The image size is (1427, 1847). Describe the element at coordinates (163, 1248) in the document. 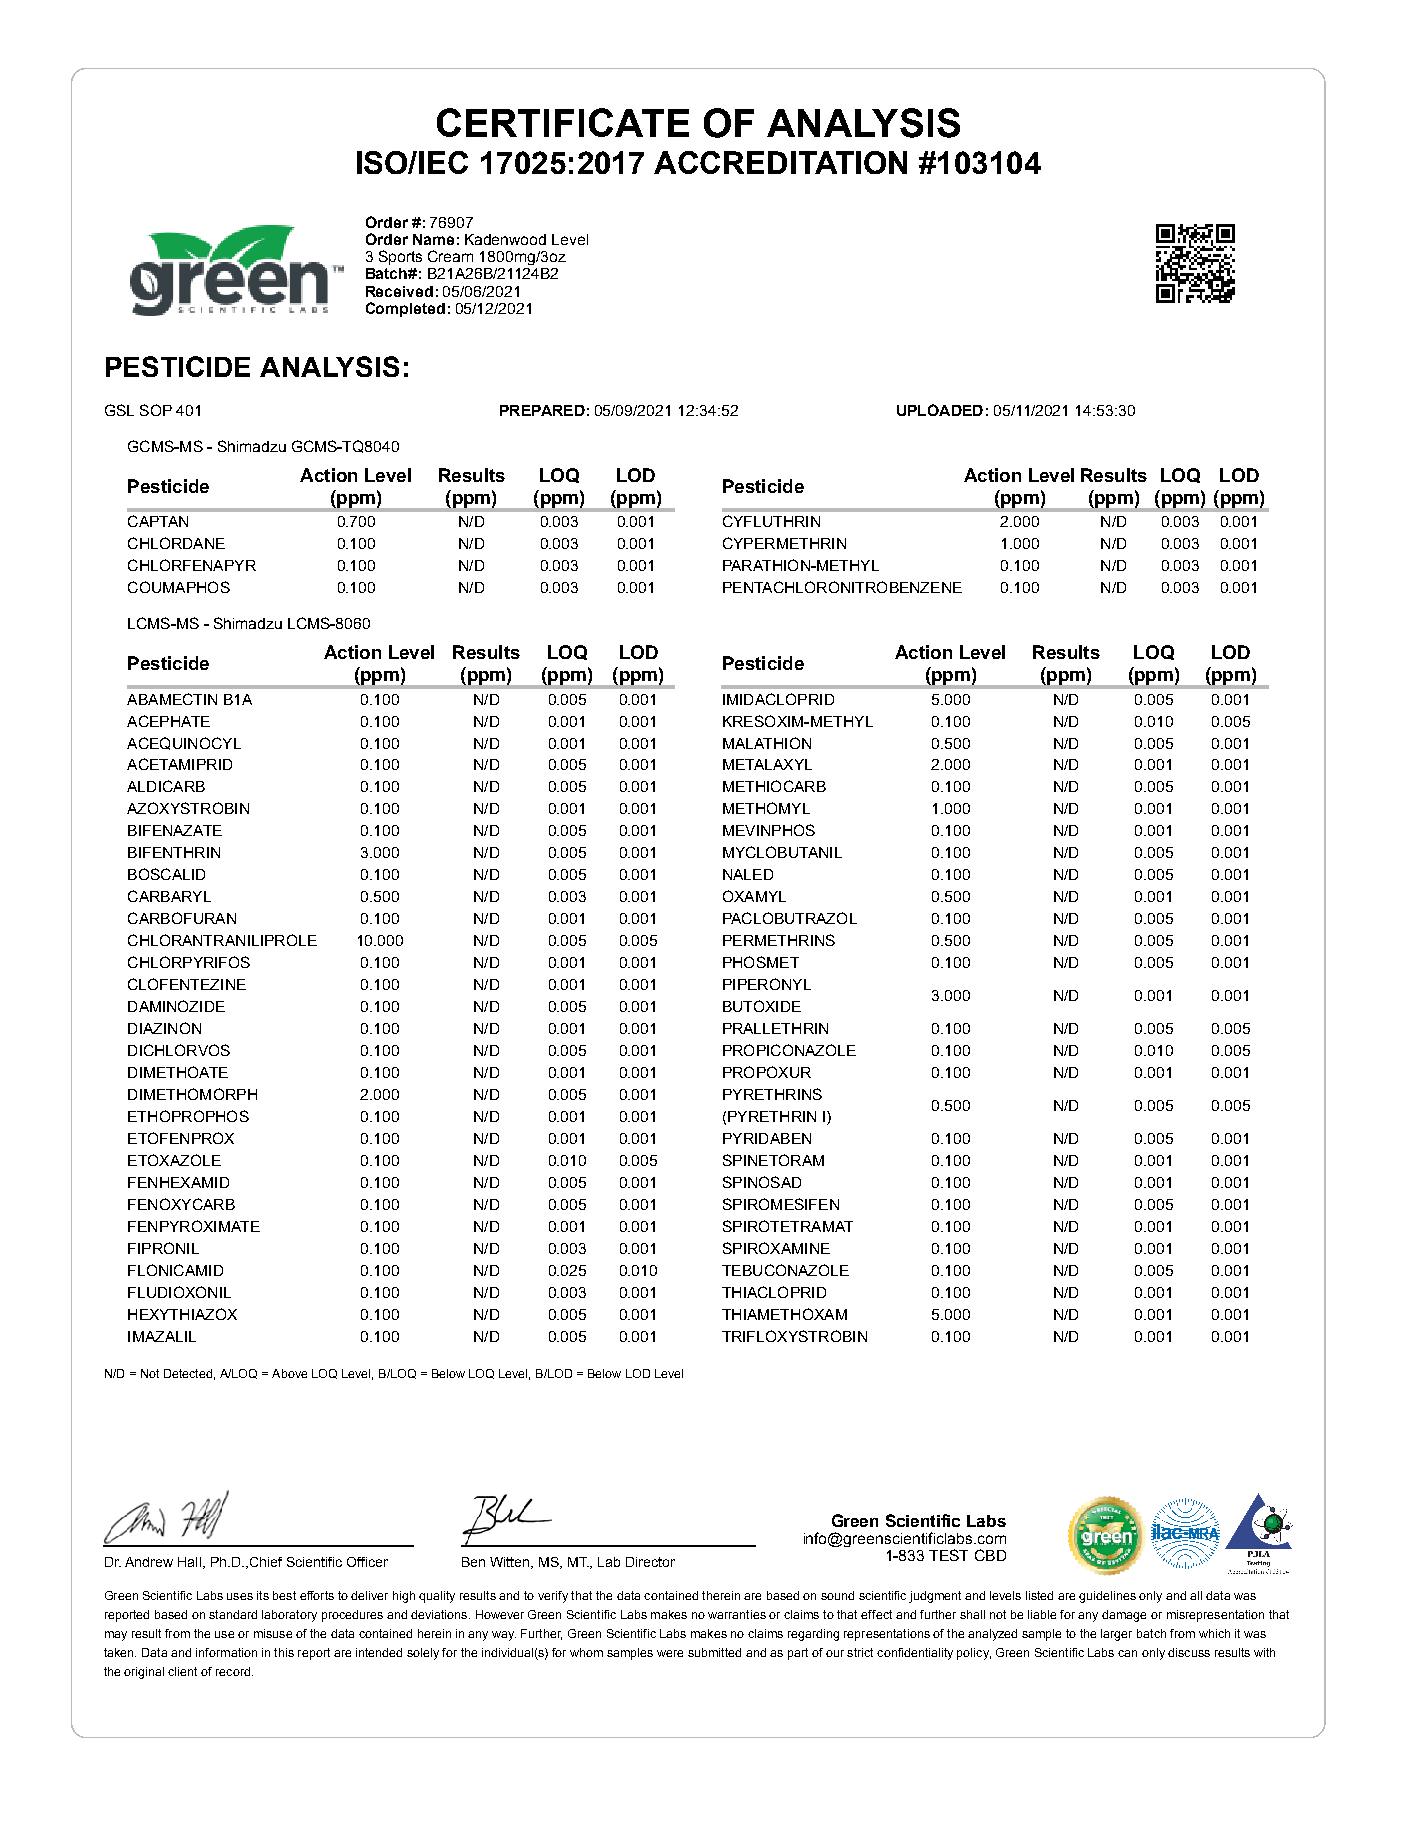

I see `FIPRONIL` at that location.
